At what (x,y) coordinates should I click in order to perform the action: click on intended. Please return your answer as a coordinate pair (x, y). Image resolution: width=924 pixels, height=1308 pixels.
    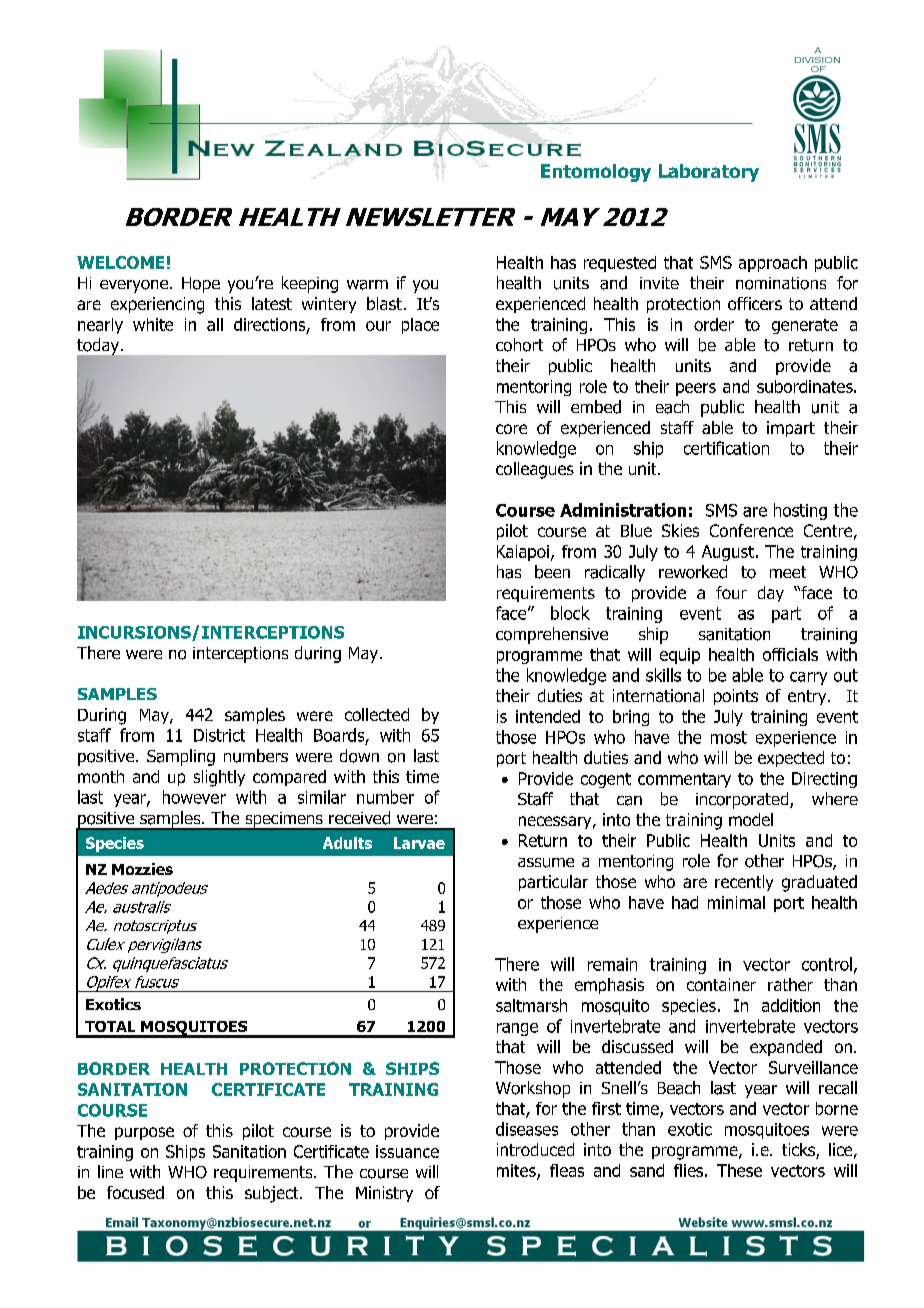
    Looking at the image, I should click on (548, 716).
